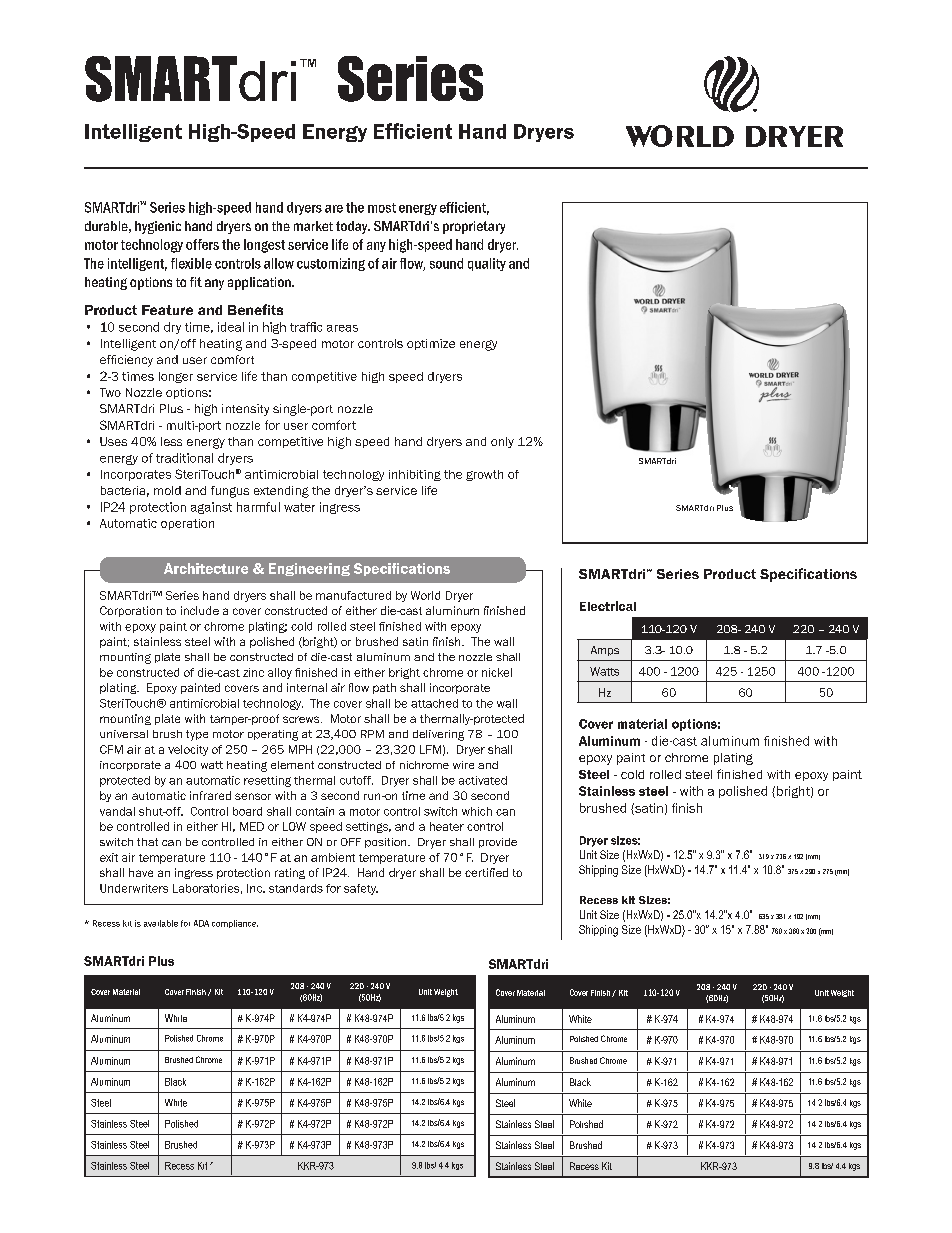 The width and height of the page is (952, 1233). Describe the element at coordinates (486, 872) in the page. I see `certified` at that location.
